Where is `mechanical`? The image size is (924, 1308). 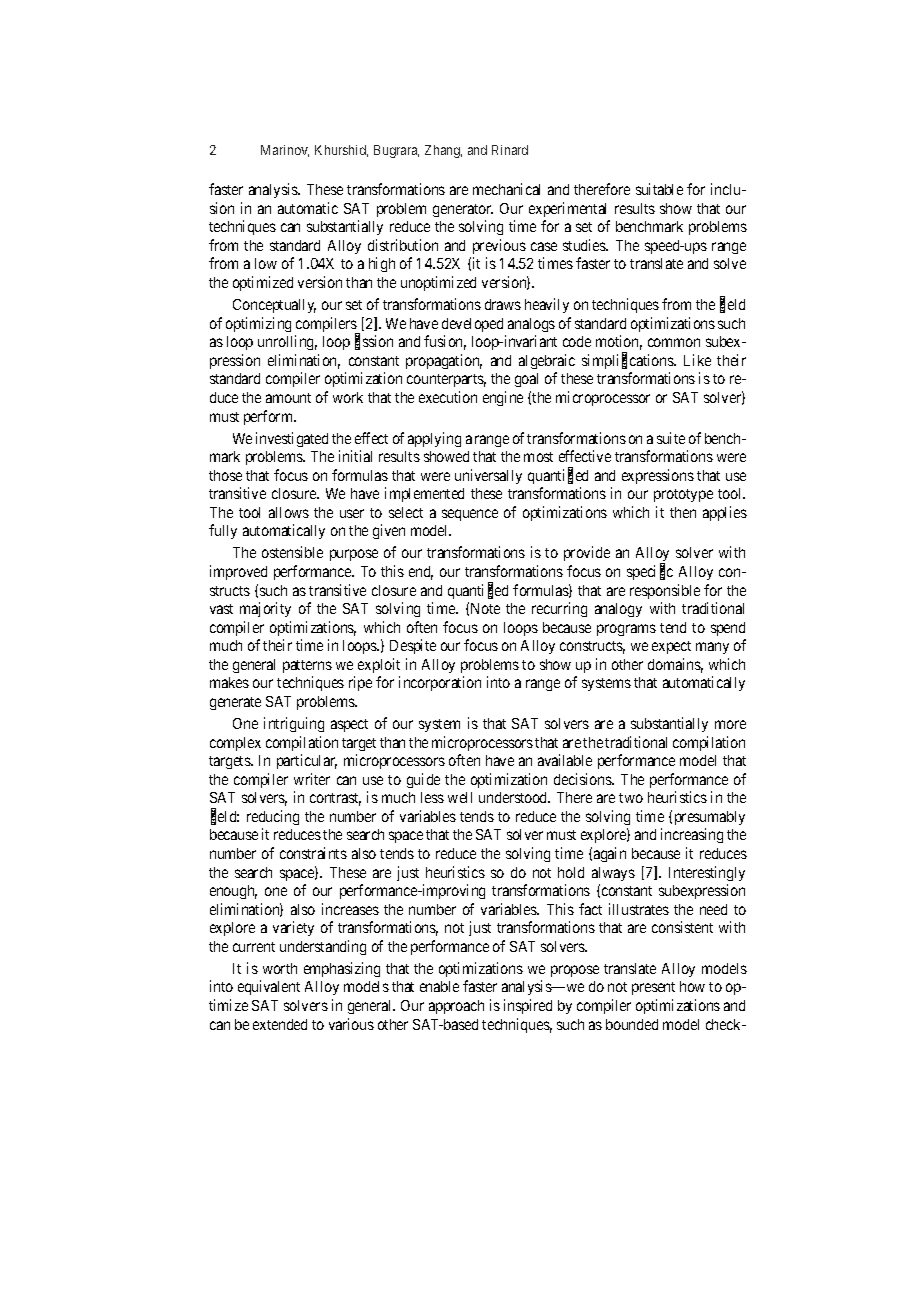 mechanical is located at coordinates (506, 189).
